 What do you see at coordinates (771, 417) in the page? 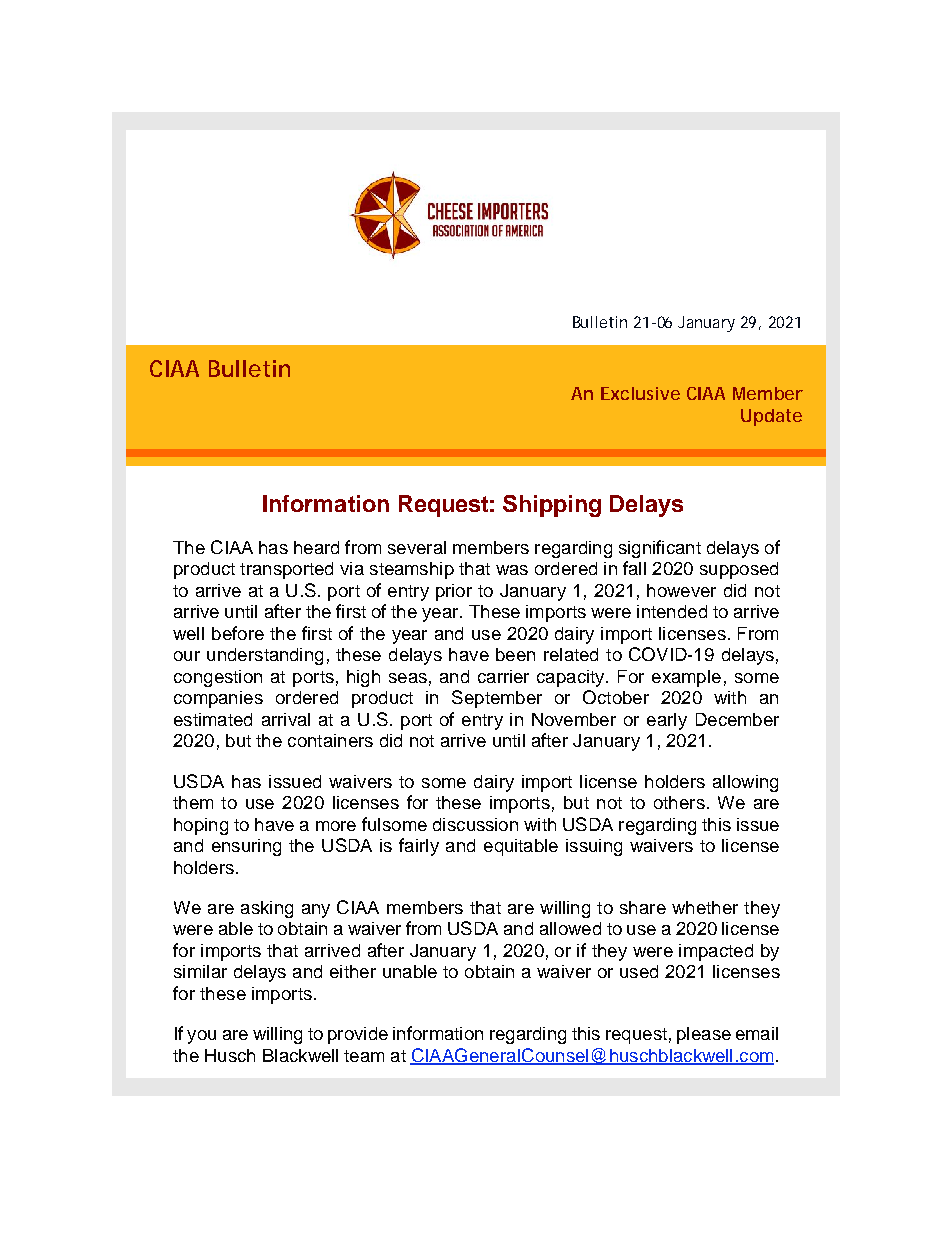
I see `Update` at bounding box center [771, 417].
